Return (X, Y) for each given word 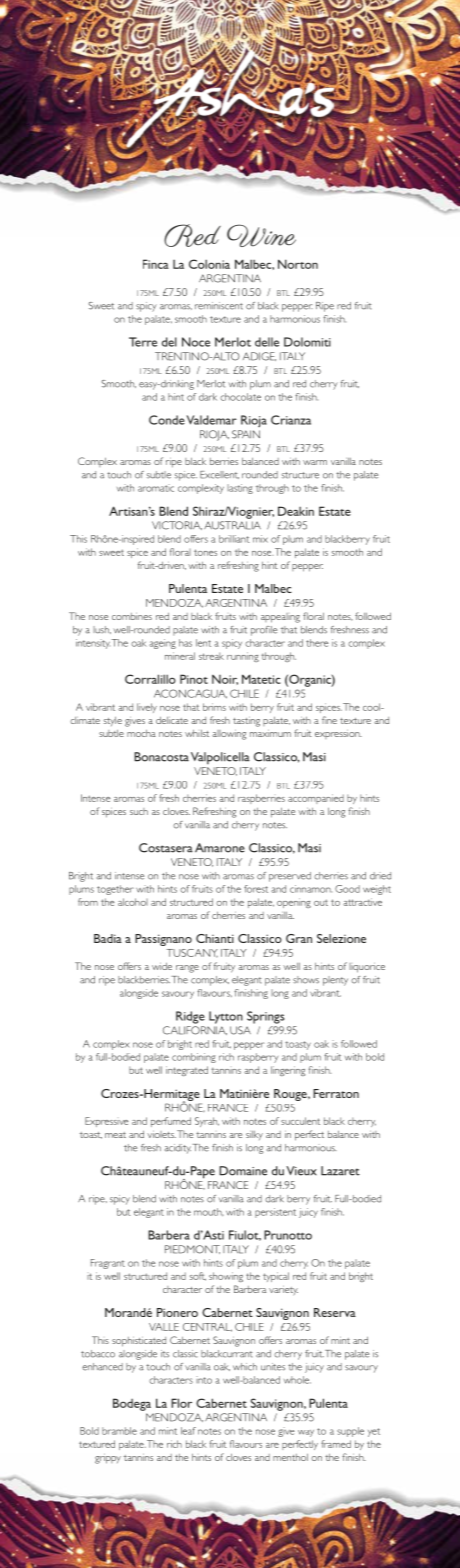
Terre (143, 342)
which (245, 1367)
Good (347, 889)
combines (132, 616)
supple (350, 1432)
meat (115, 1135)
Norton (298, 264)
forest (256, 889)
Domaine (243, 1171)
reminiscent (219, 306)
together (115, 890)
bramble (119, 1431)
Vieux (301, 1171)
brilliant (234, 539)
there (317, 643)
